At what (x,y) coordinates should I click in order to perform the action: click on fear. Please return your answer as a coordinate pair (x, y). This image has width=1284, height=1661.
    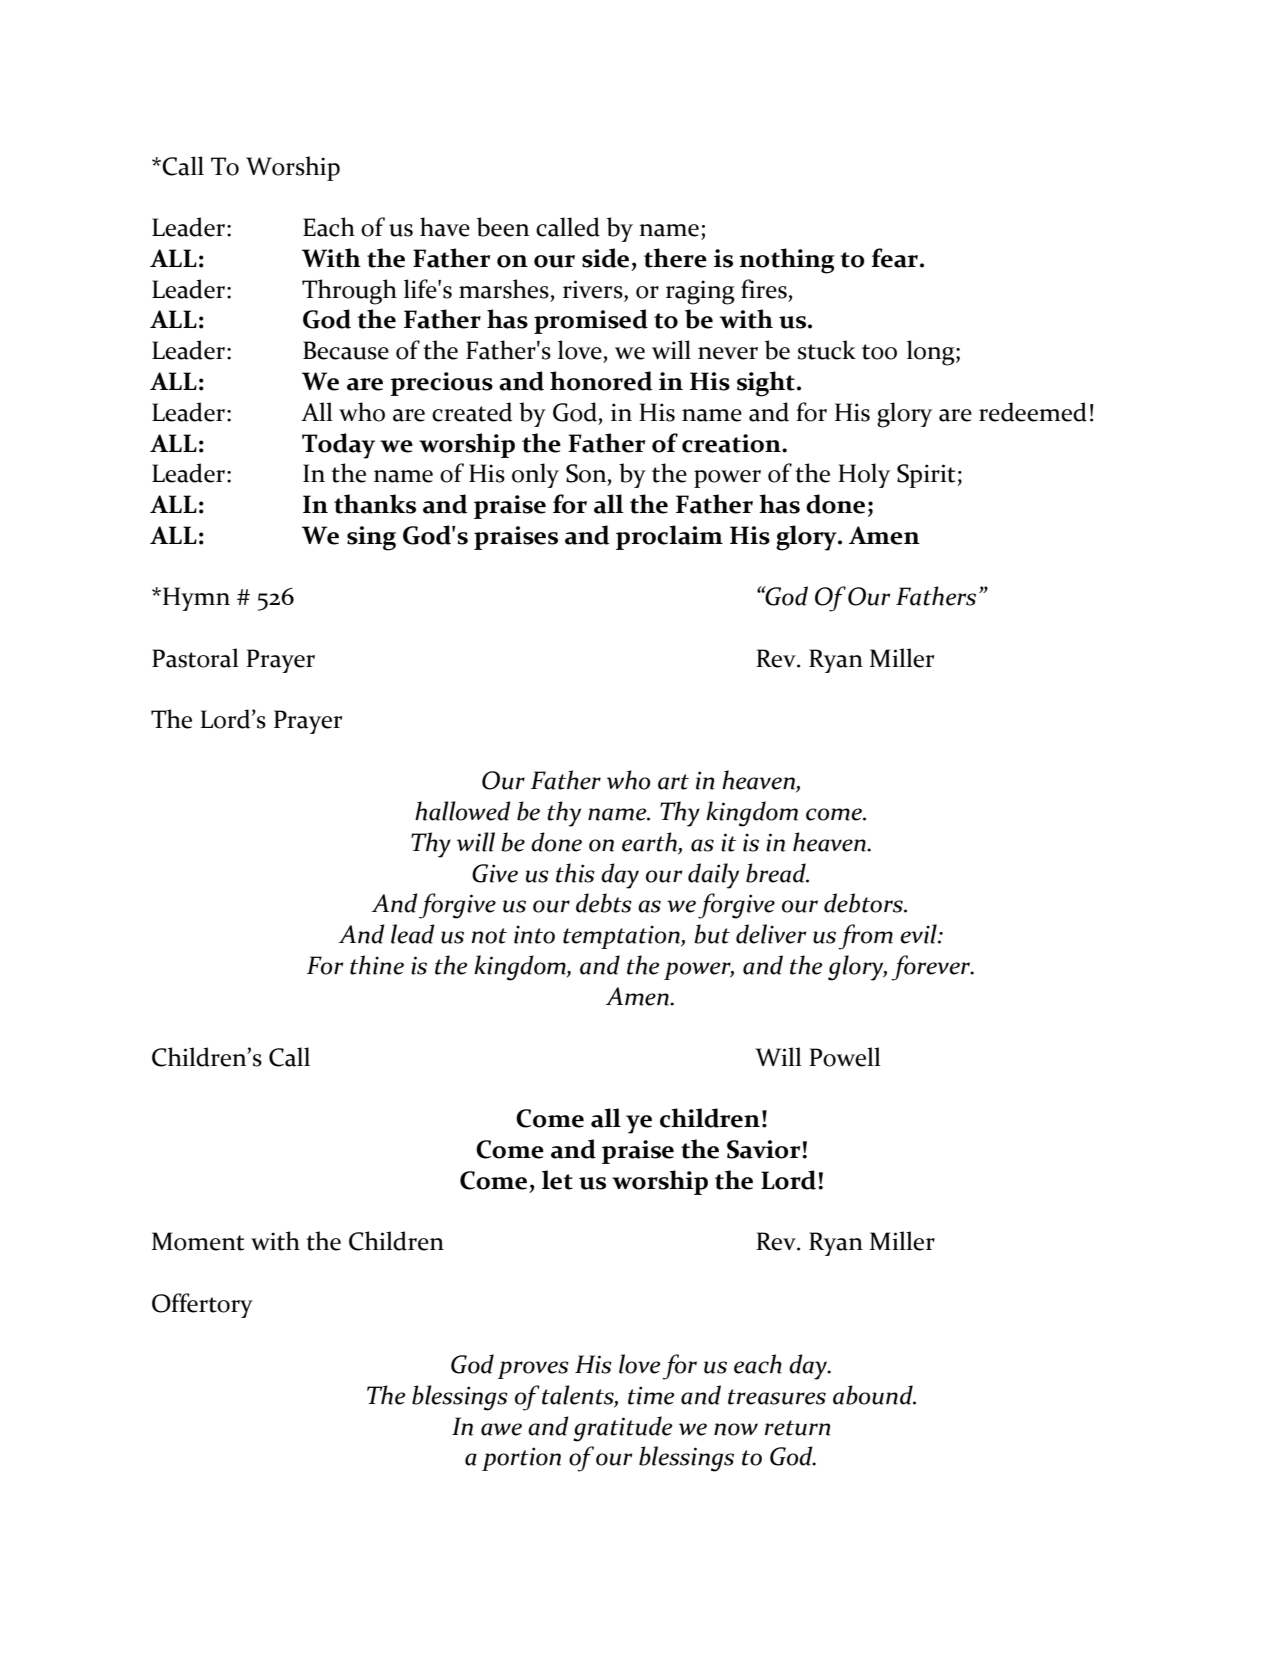
    Looking at the image, I should click on (896, 258).
